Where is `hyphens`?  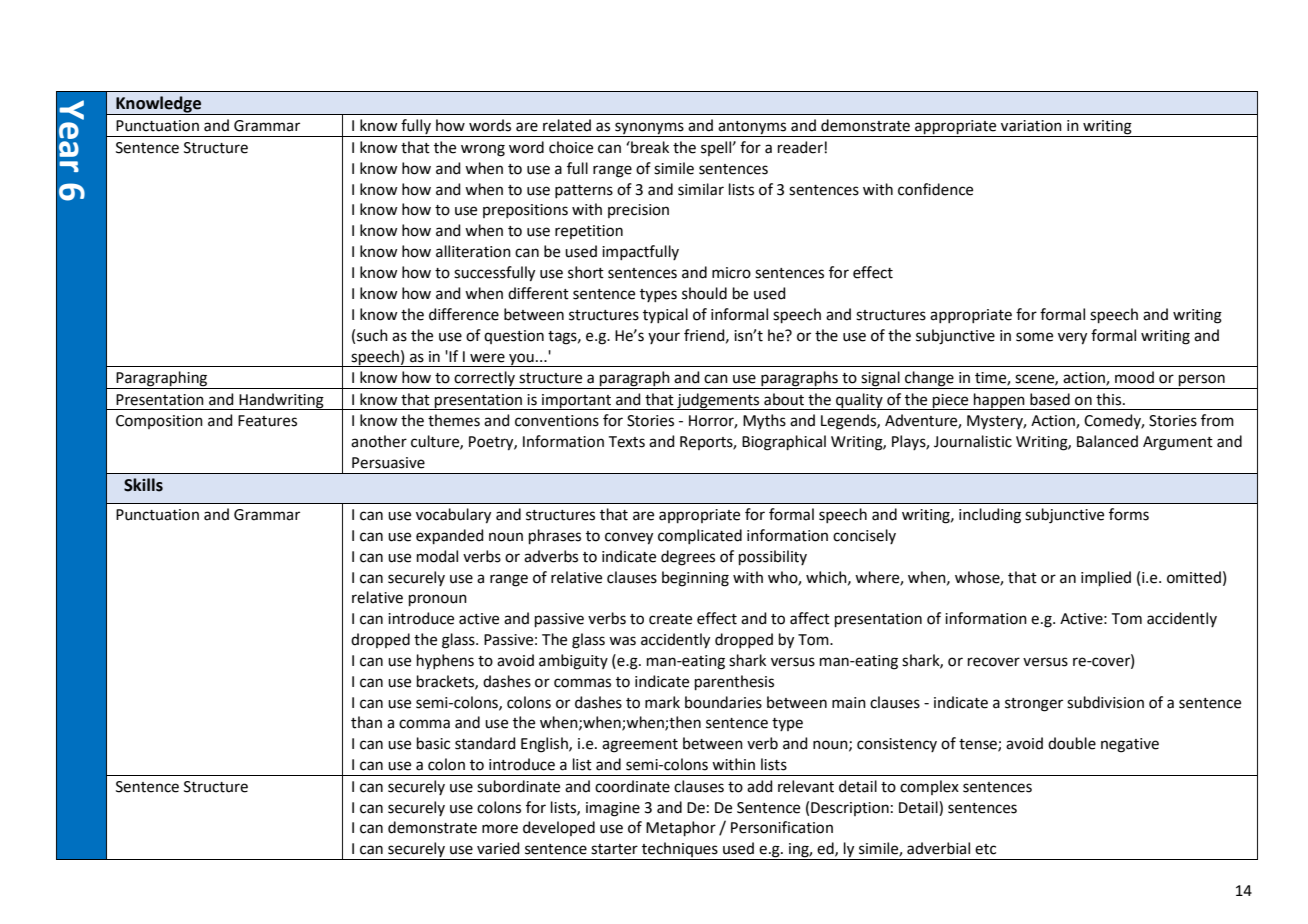
hyphens is located at coordinates (445, 662).
